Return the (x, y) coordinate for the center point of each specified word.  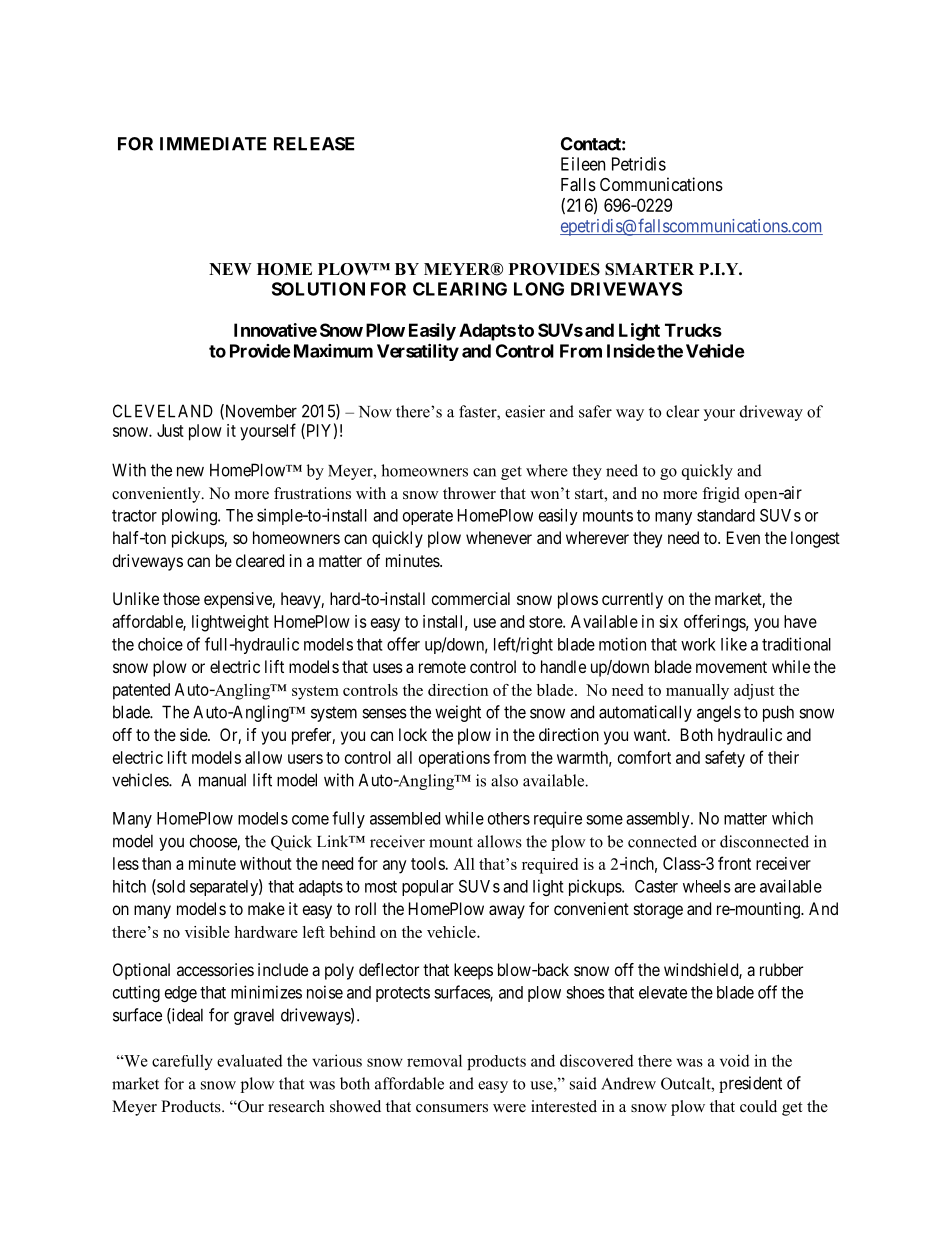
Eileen (583, 164)
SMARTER (649, 269)
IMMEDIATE (213, 144)
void (735, 1060)
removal (434, 1060)
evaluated (250, 1060)
